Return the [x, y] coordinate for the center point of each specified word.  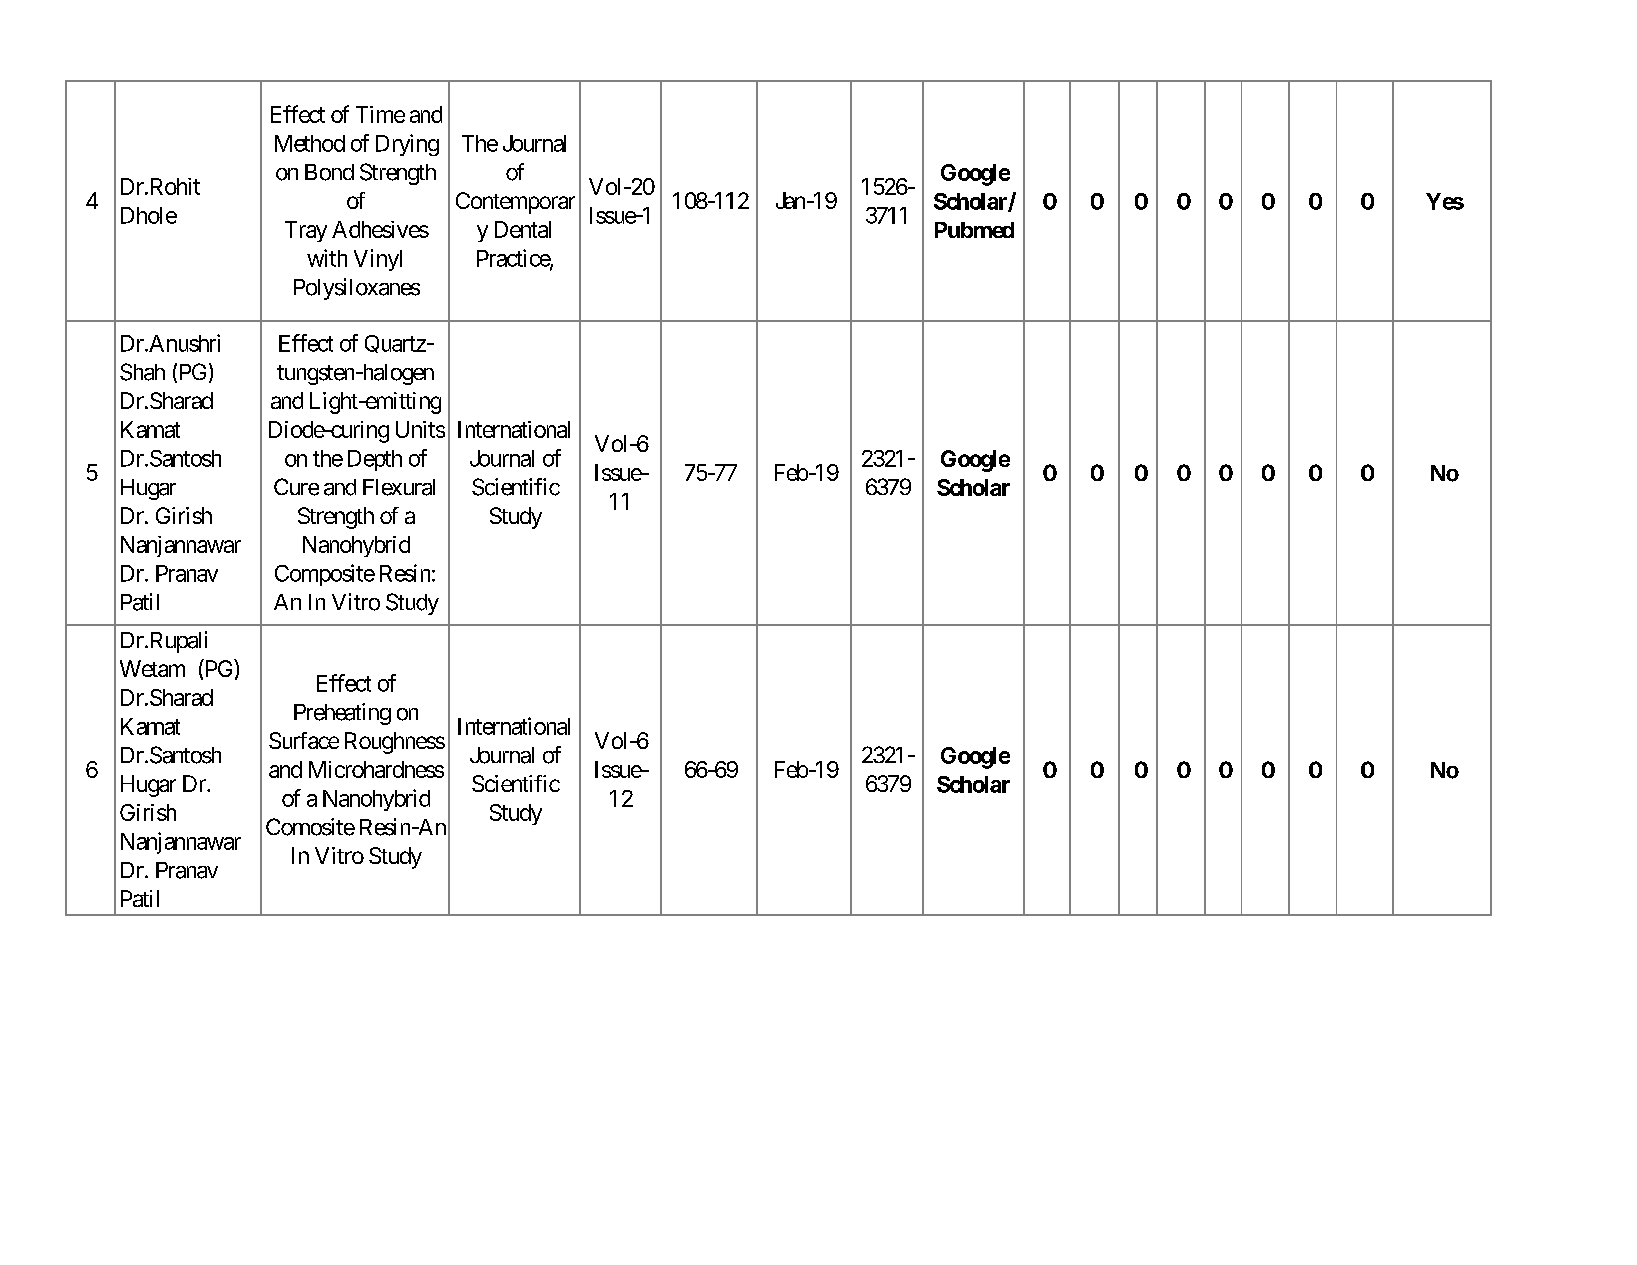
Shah [142, 372]
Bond [329, 172]
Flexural [399, 487]
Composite [325, 575]
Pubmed [974, 230]
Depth [375, 460]
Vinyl [378, 260]
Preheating [342, 714]
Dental [523, 229]
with [327, 258]
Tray [306, 231]
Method [310, 143]
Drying [407, 145]
